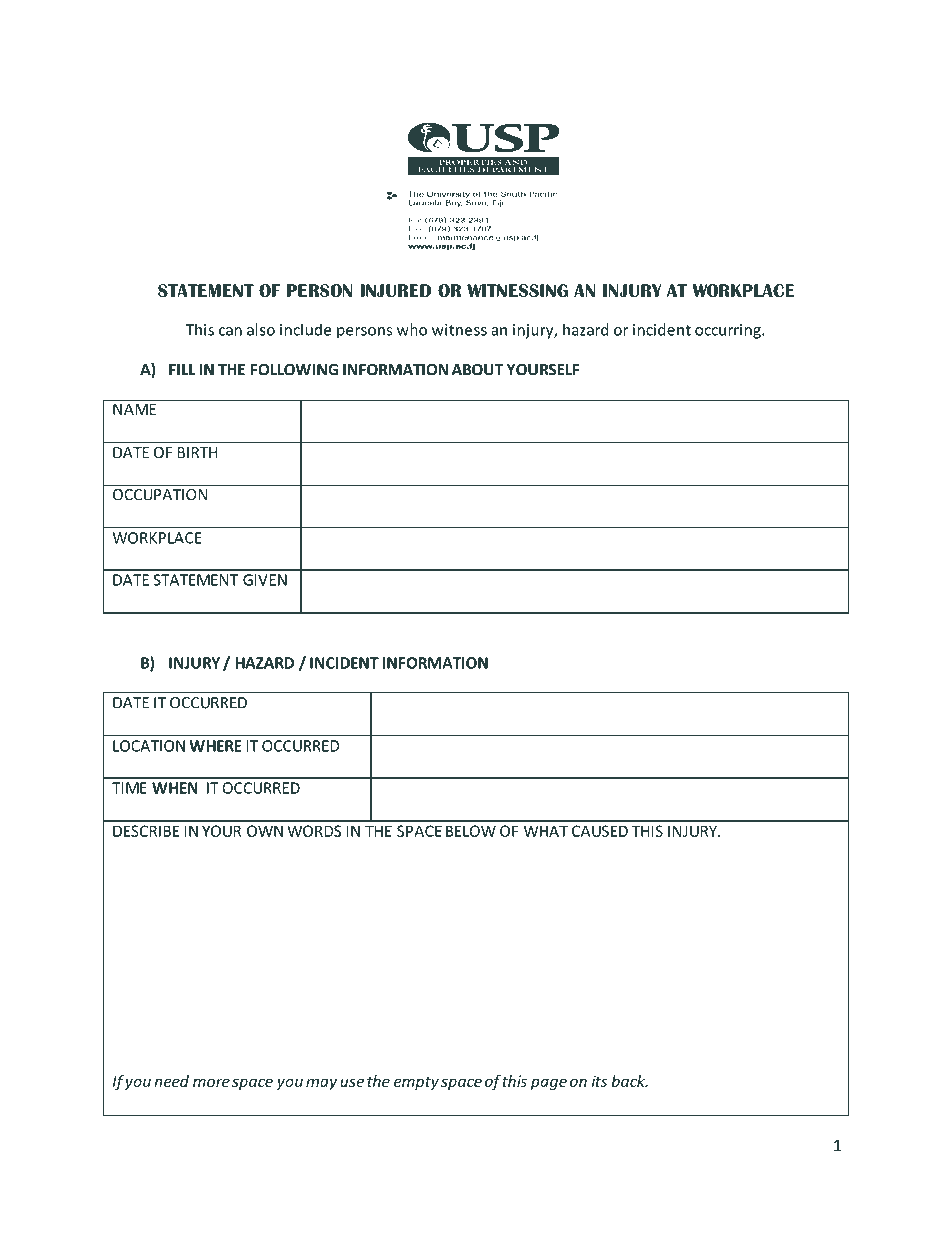  Describe the element at coordinates (265, 580) in the screenshot. I see `GIVEN` at that location.
